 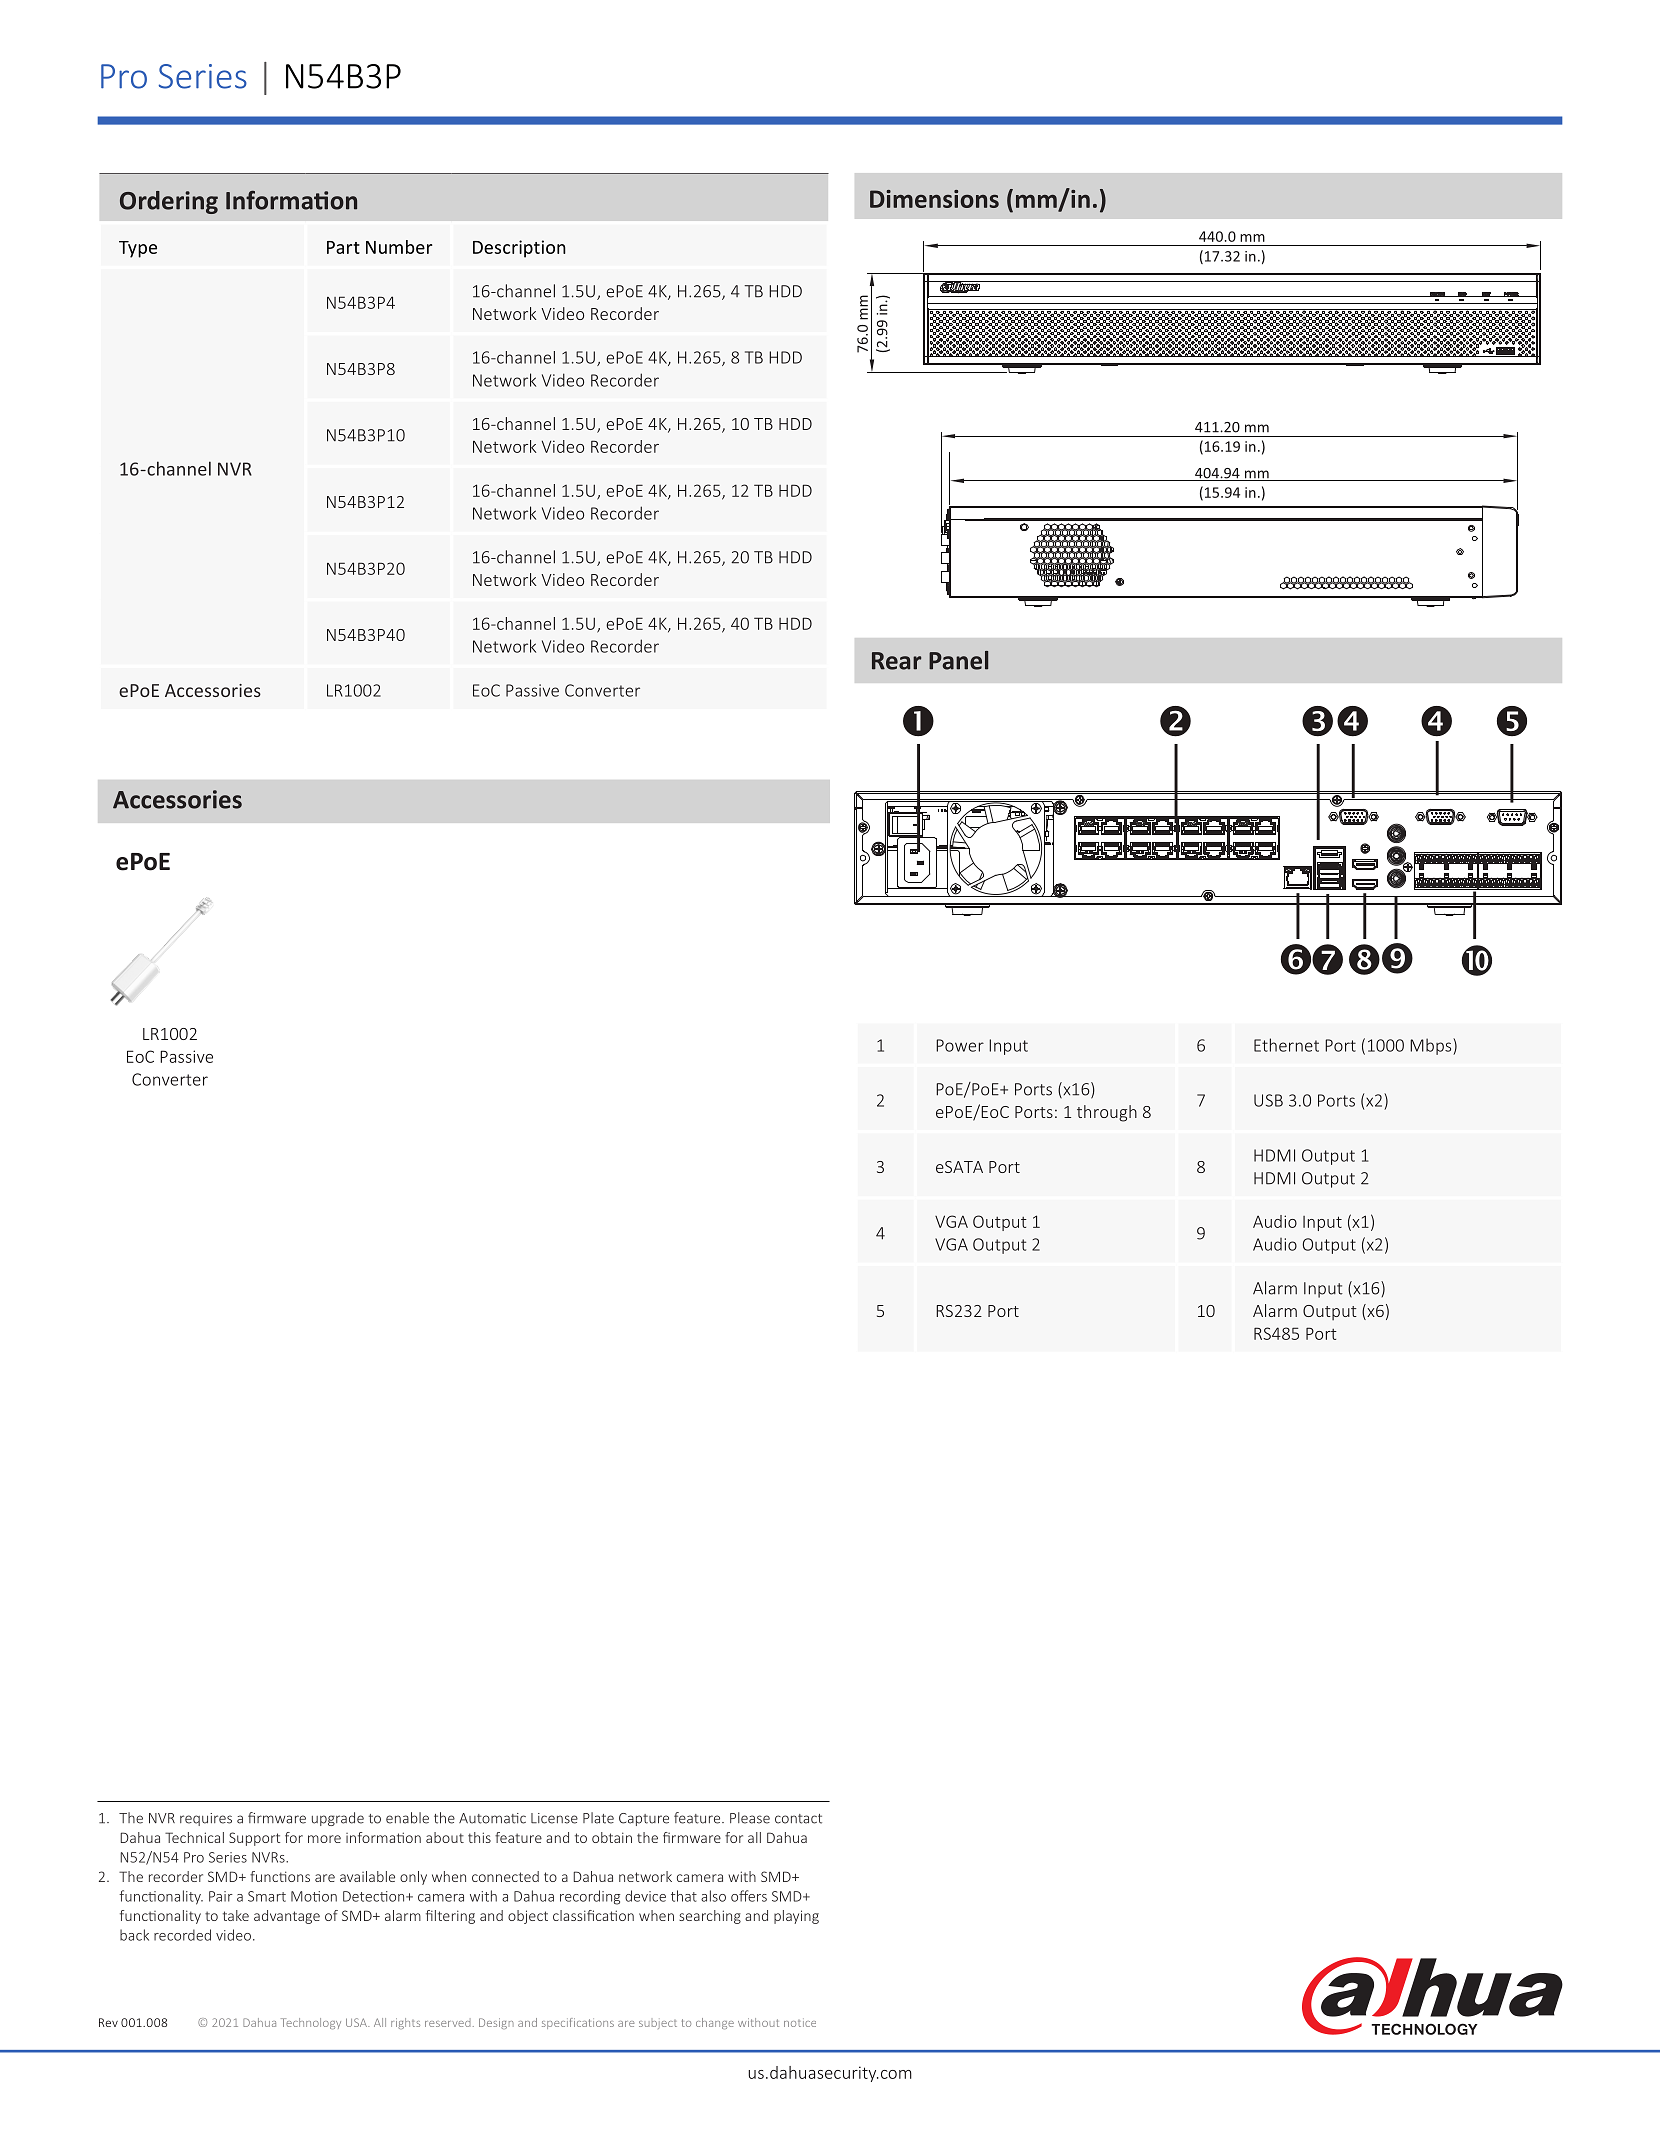 What do you see at coordinates (960, 1045) in the screenshot?
I see `Power` at bounding box center [960, 1045].
